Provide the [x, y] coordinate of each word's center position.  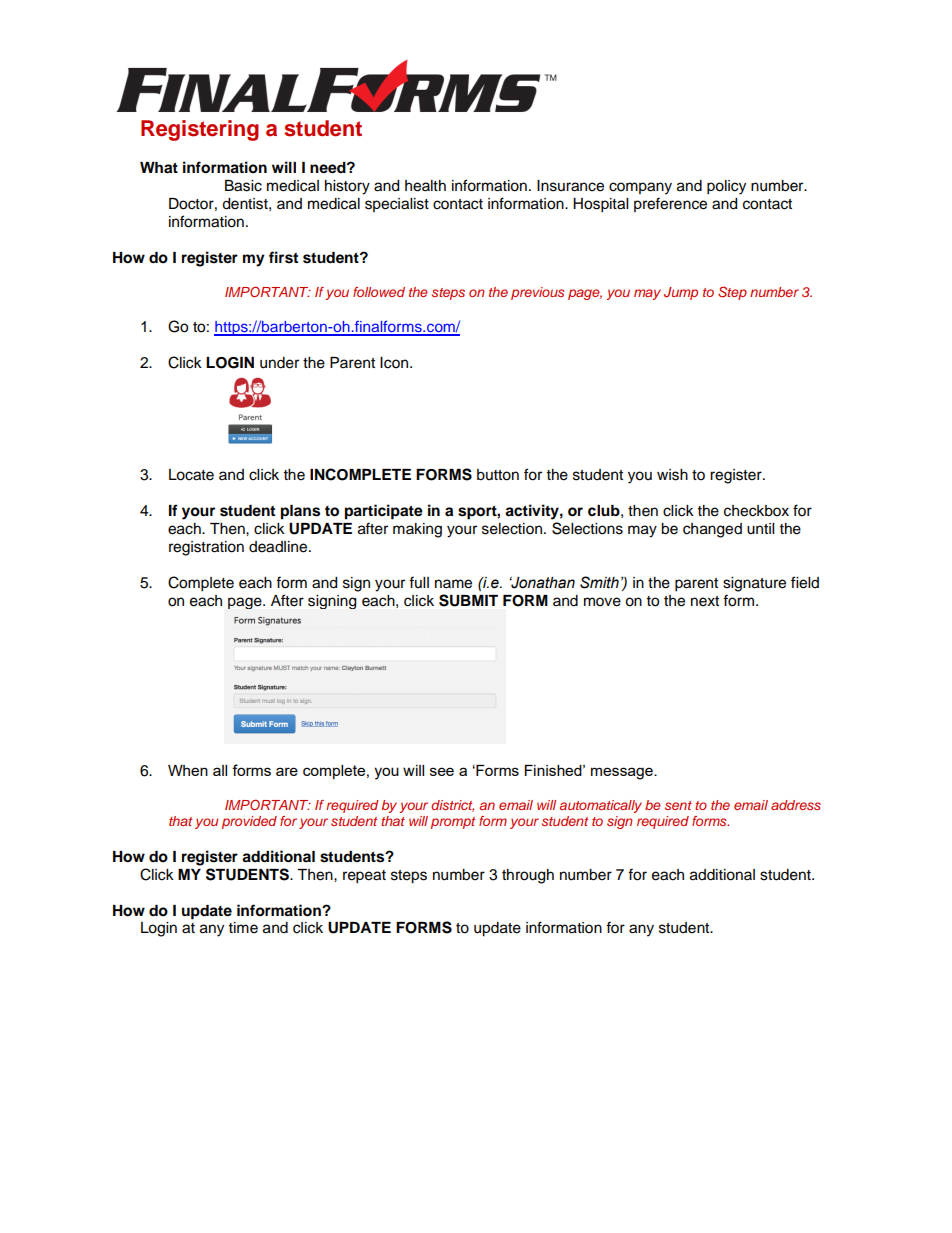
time [243, 928]
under [279, 363]
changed [712, 530]
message [623, 773]
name [453, 584]
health [425, 186]
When [188, 770]
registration [206, 548]
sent [678, 805]
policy [726, 187]
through [528, 876]
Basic [243, 186]
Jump [681, 293]
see [442, 771]
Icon [395, 363]
